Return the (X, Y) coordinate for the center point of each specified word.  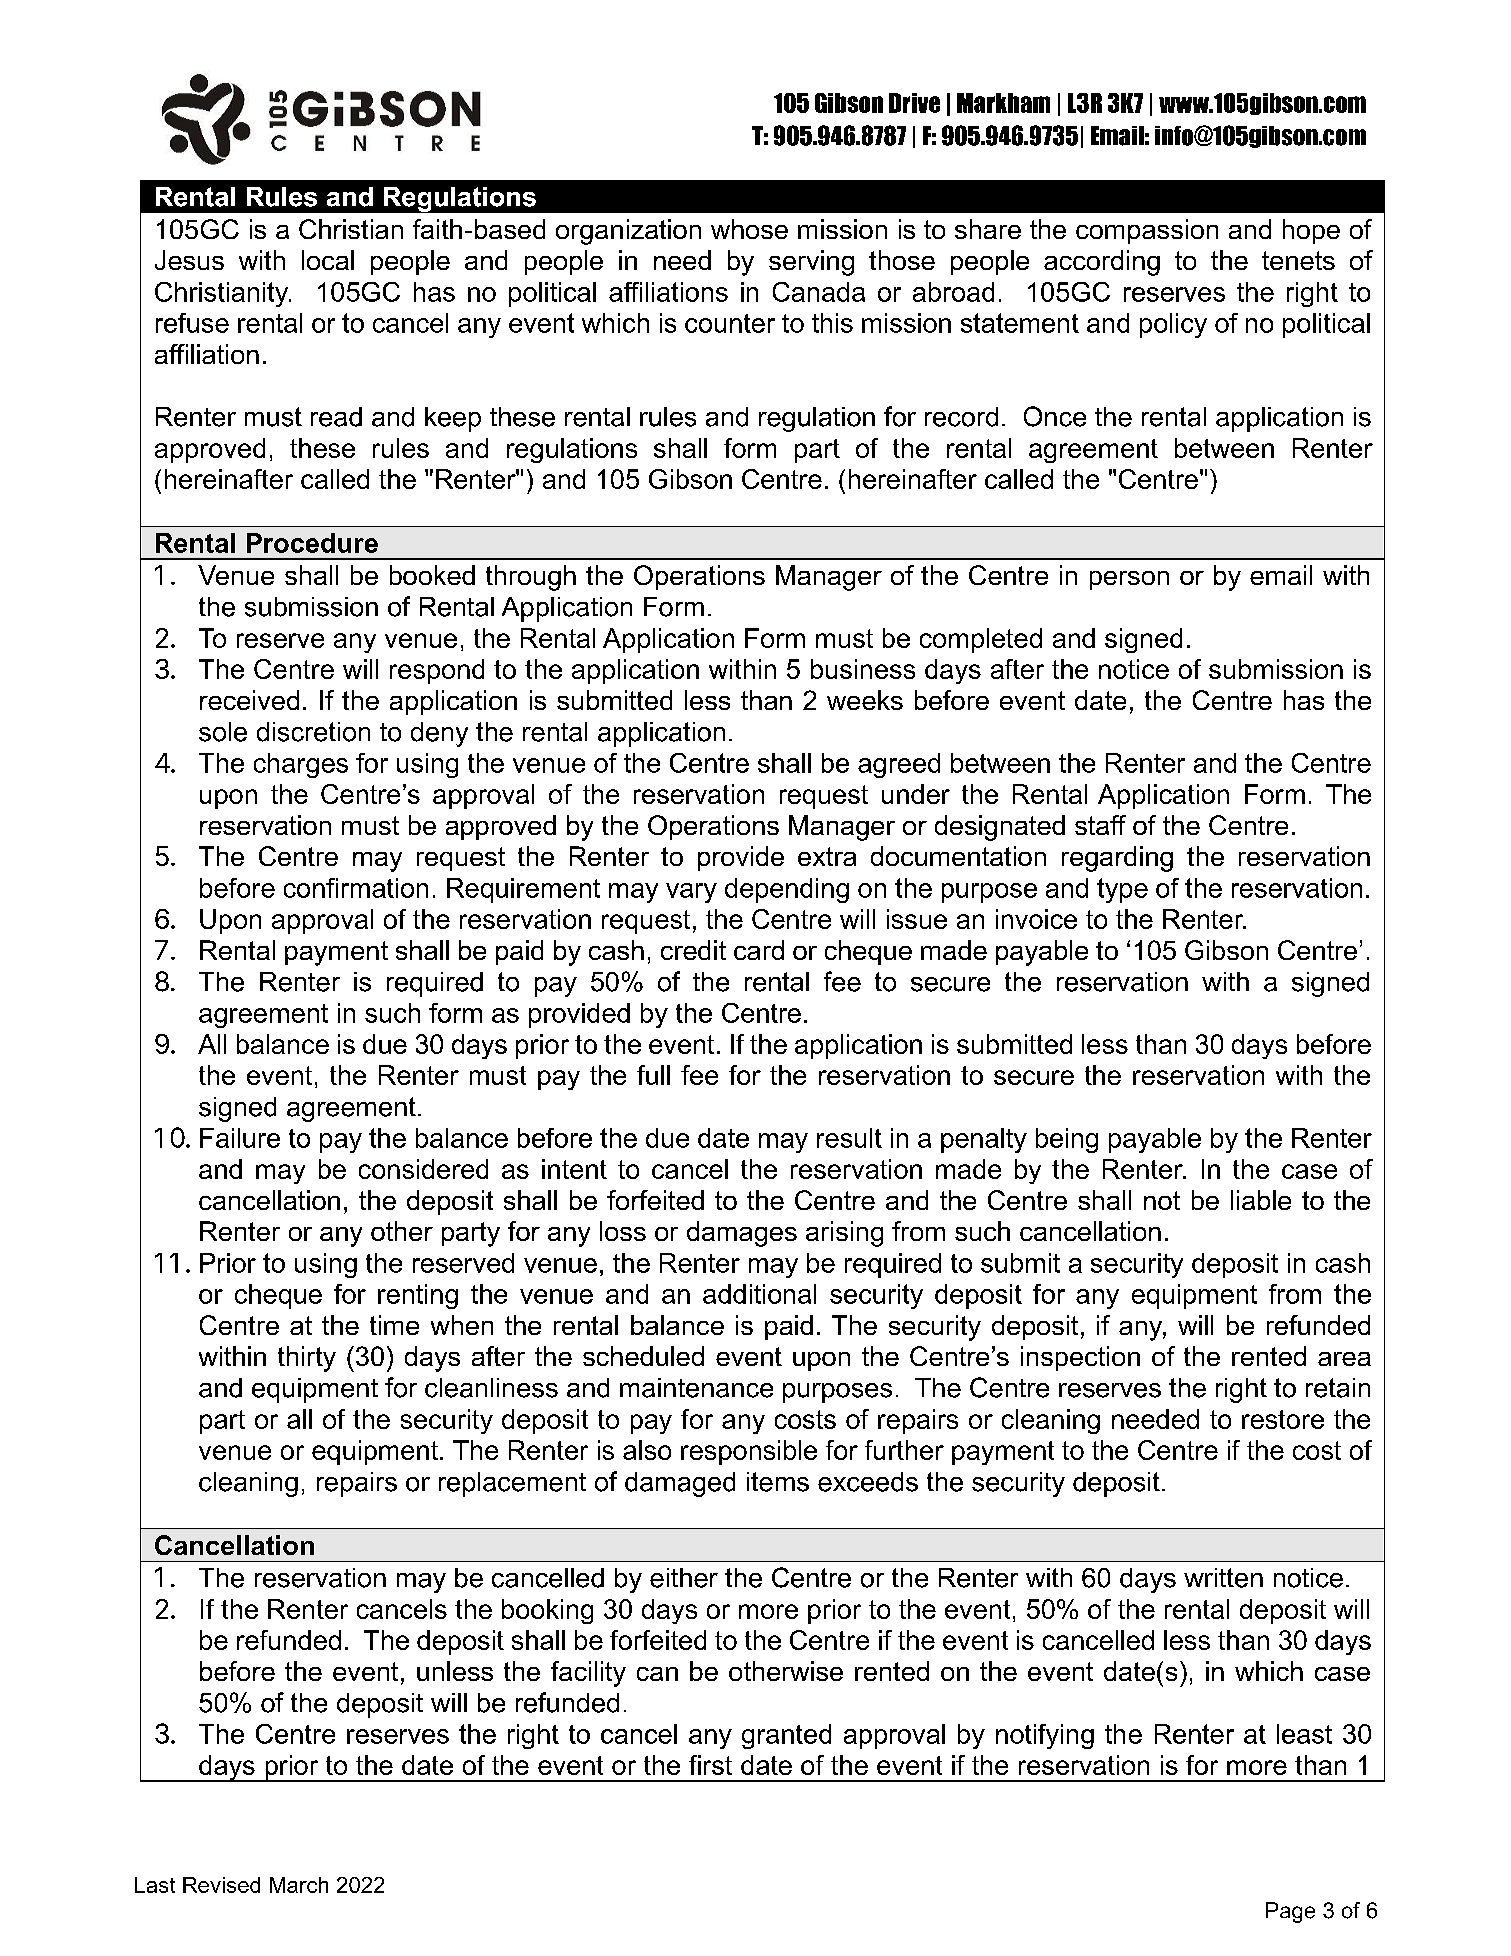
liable (1261, 1200)
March (299, 1885)
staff (1100, 825)
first (710, 1765)
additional (759, 1294)
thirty (307, 1359)
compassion (1147, 231)
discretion (313, 732)
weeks (865, 700)
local (328, 260)
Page (1290, 1912)
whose (749, 229)
